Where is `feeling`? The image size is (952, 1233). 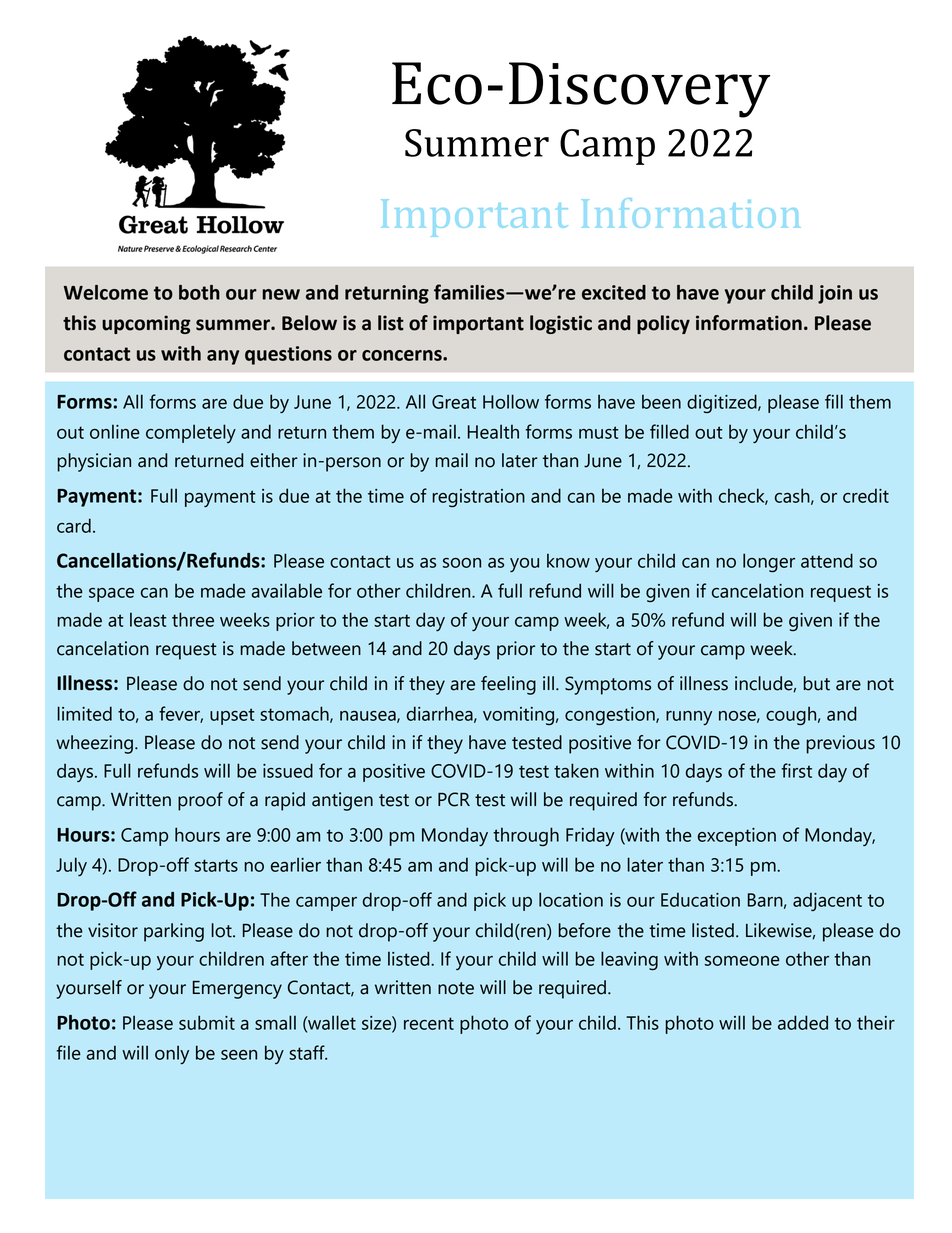
feeling is located at coordinates (508, 685).
